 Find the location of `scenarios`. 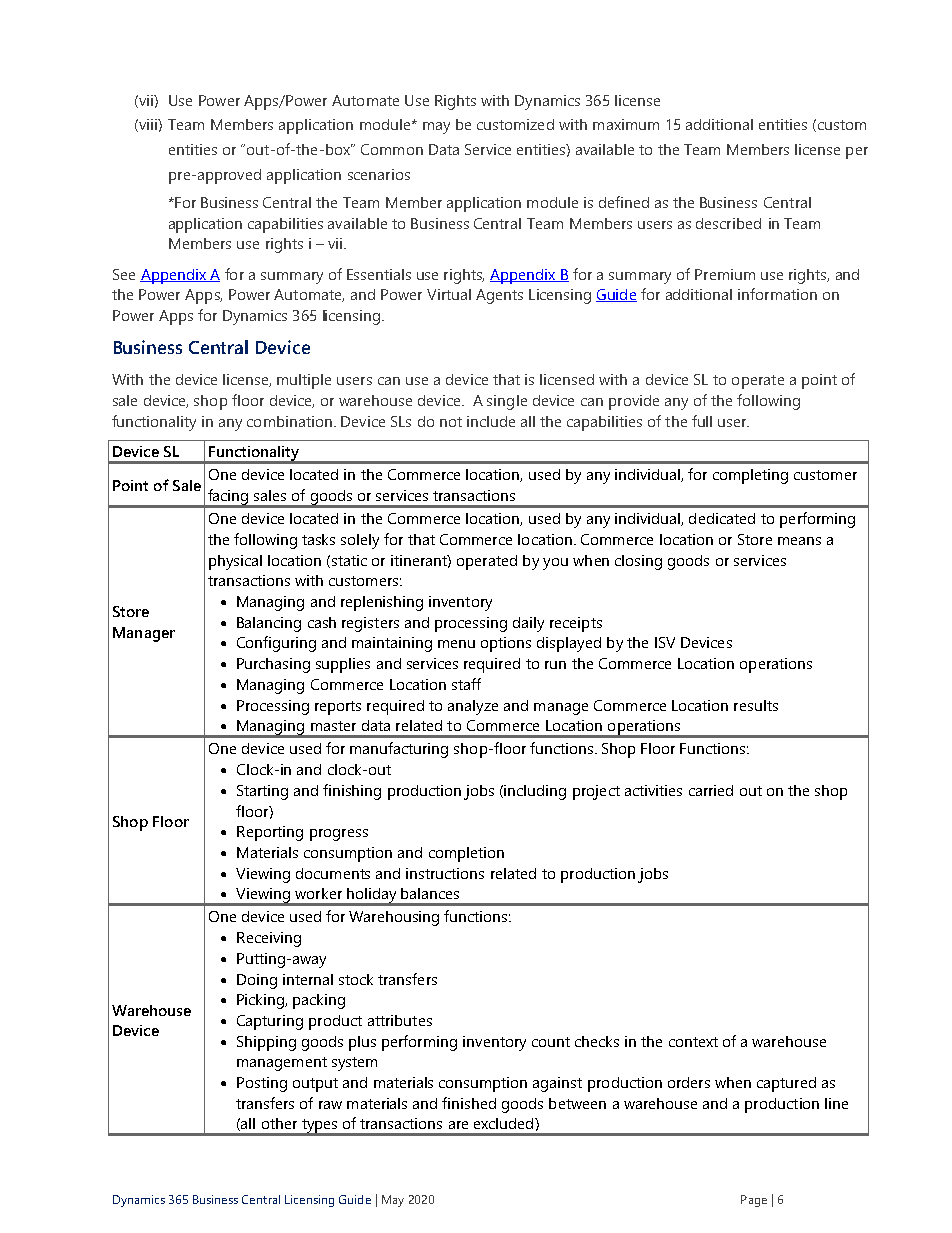

scenarios is located at coordinates (379, 174).
